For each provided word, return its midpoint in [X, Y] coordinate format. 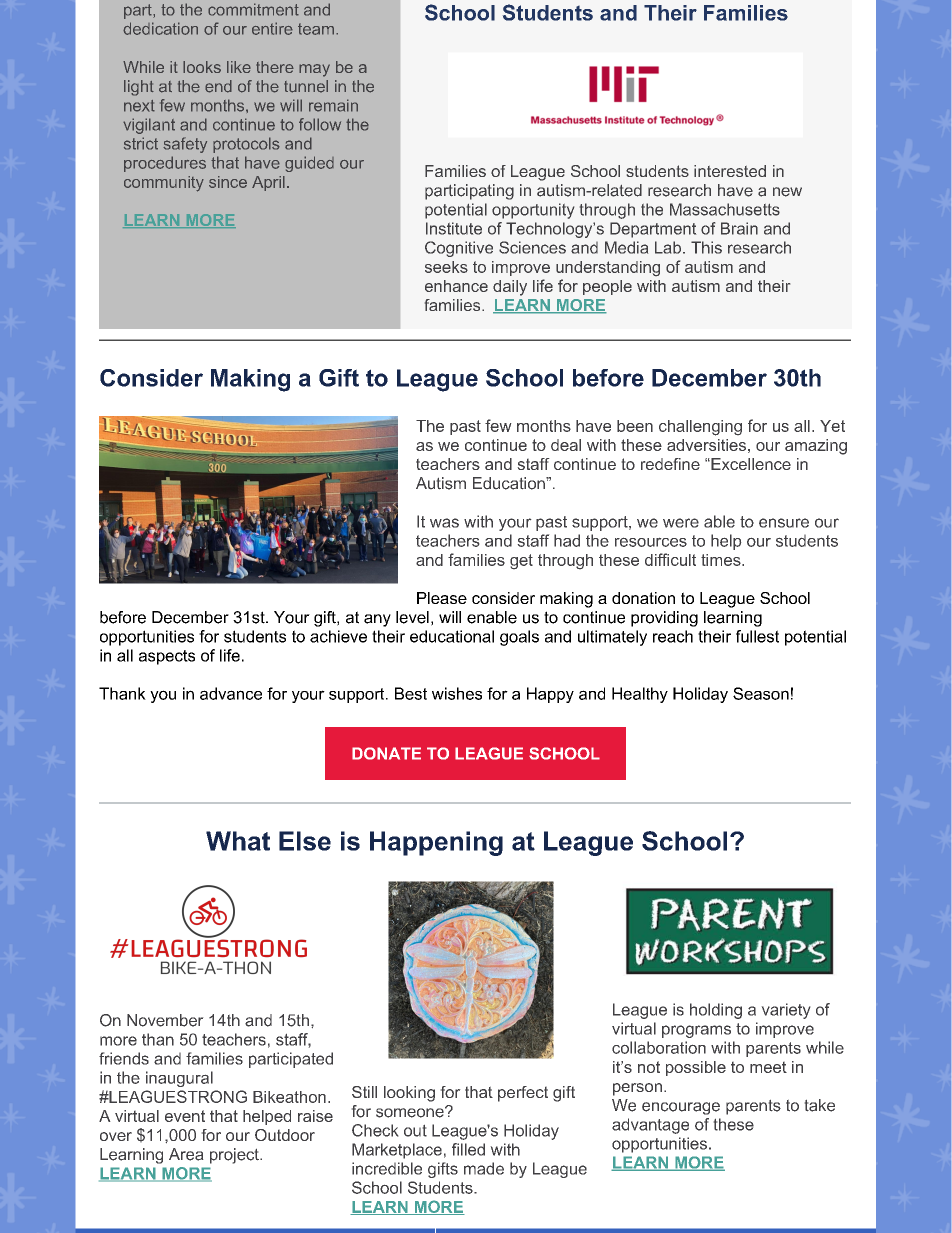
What [238, 841]
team [316, 29]
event [185, 1116]
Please [442, 598]
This [706, 247]
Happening [436, 843]
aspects [167, 657]
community [164, 184]
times [722, 560]
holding [716, 1011]
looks [202, 67]
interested [730, 171]
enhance [456, 286]
